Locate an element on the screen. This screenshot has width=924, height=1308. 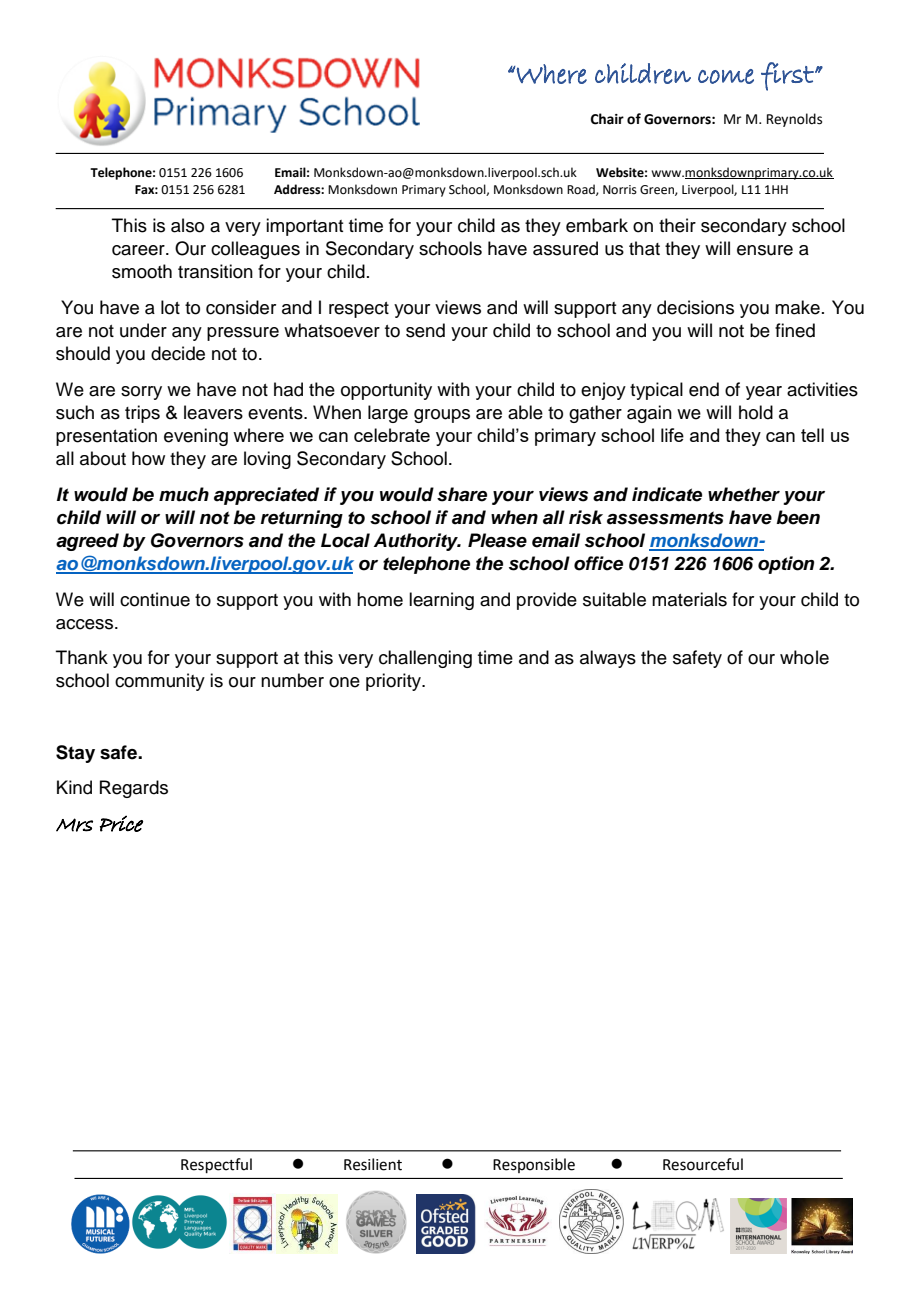
Resilient is located at coordinates (373, 1164).
